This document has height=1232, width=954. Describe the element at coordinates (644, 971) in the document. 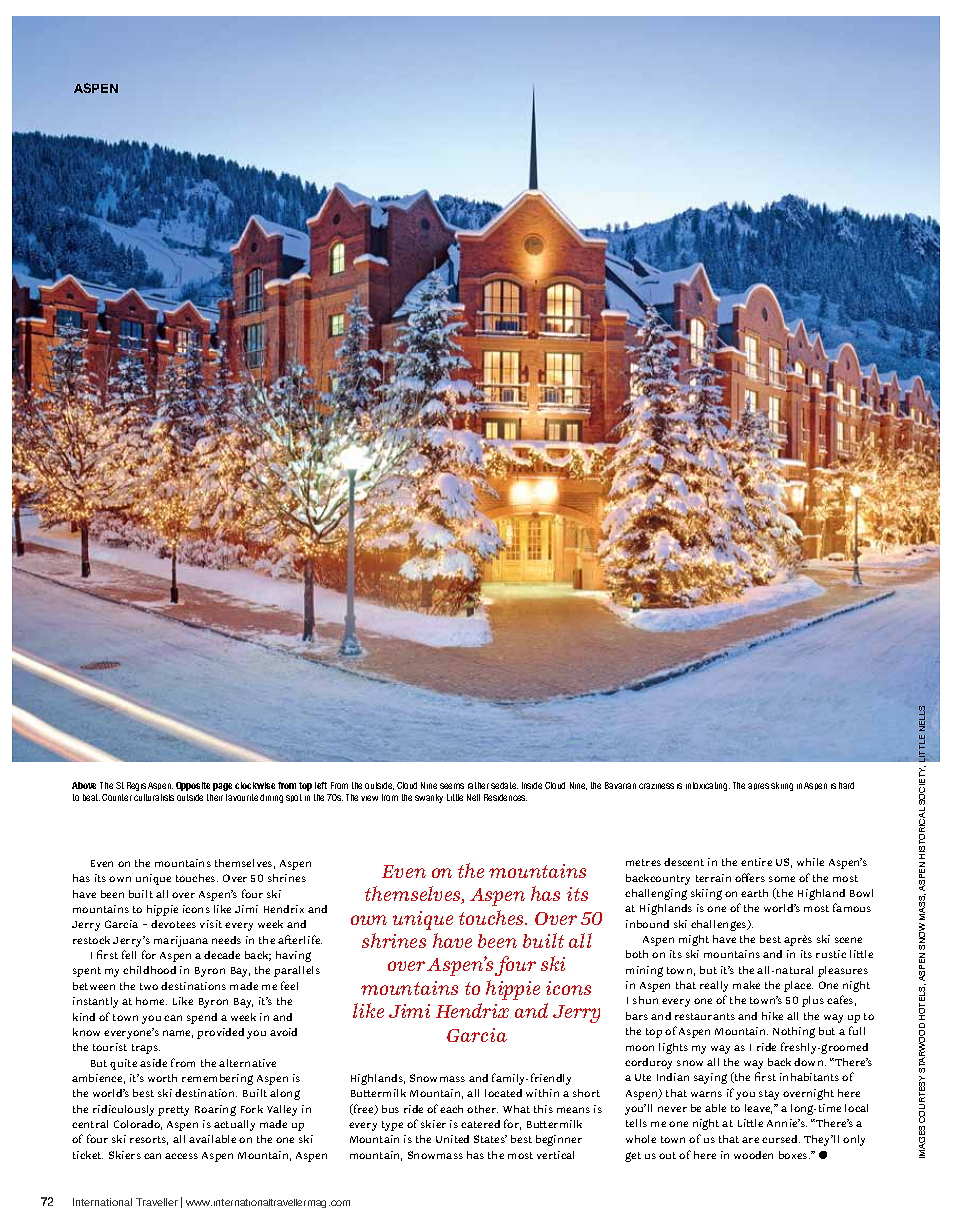

I see `mining` at that location.
